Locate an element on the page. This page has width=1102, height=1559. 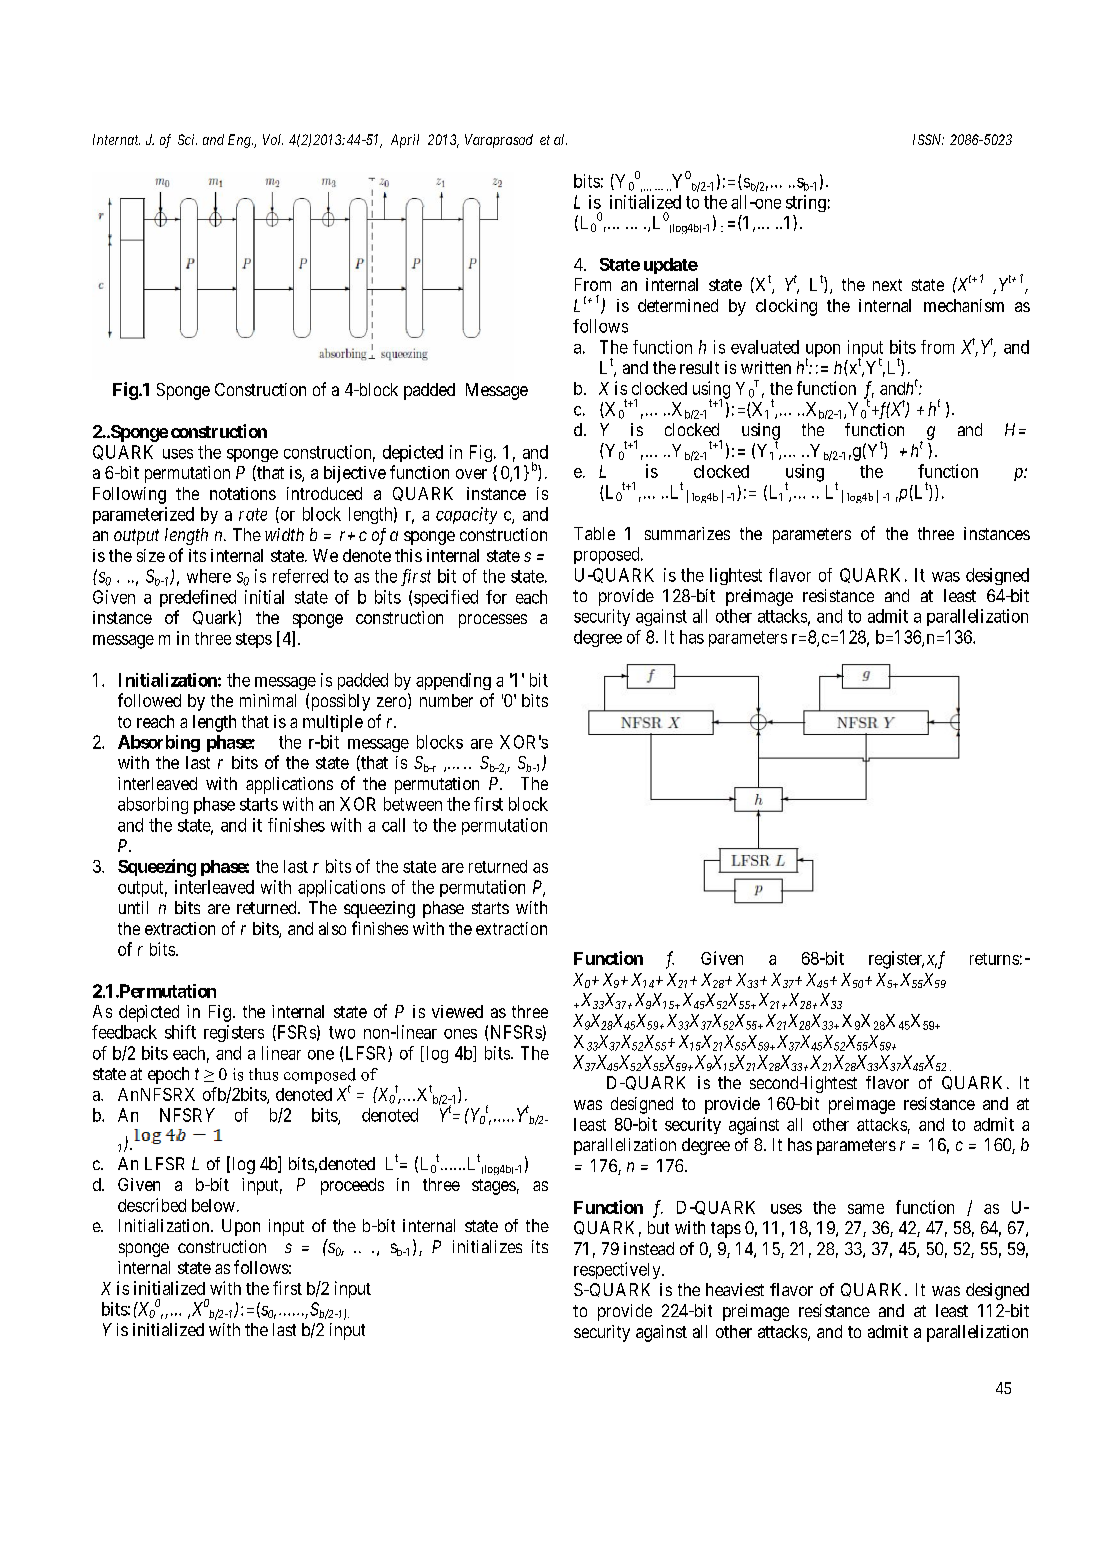
until is located at coordinates (133, 907).
